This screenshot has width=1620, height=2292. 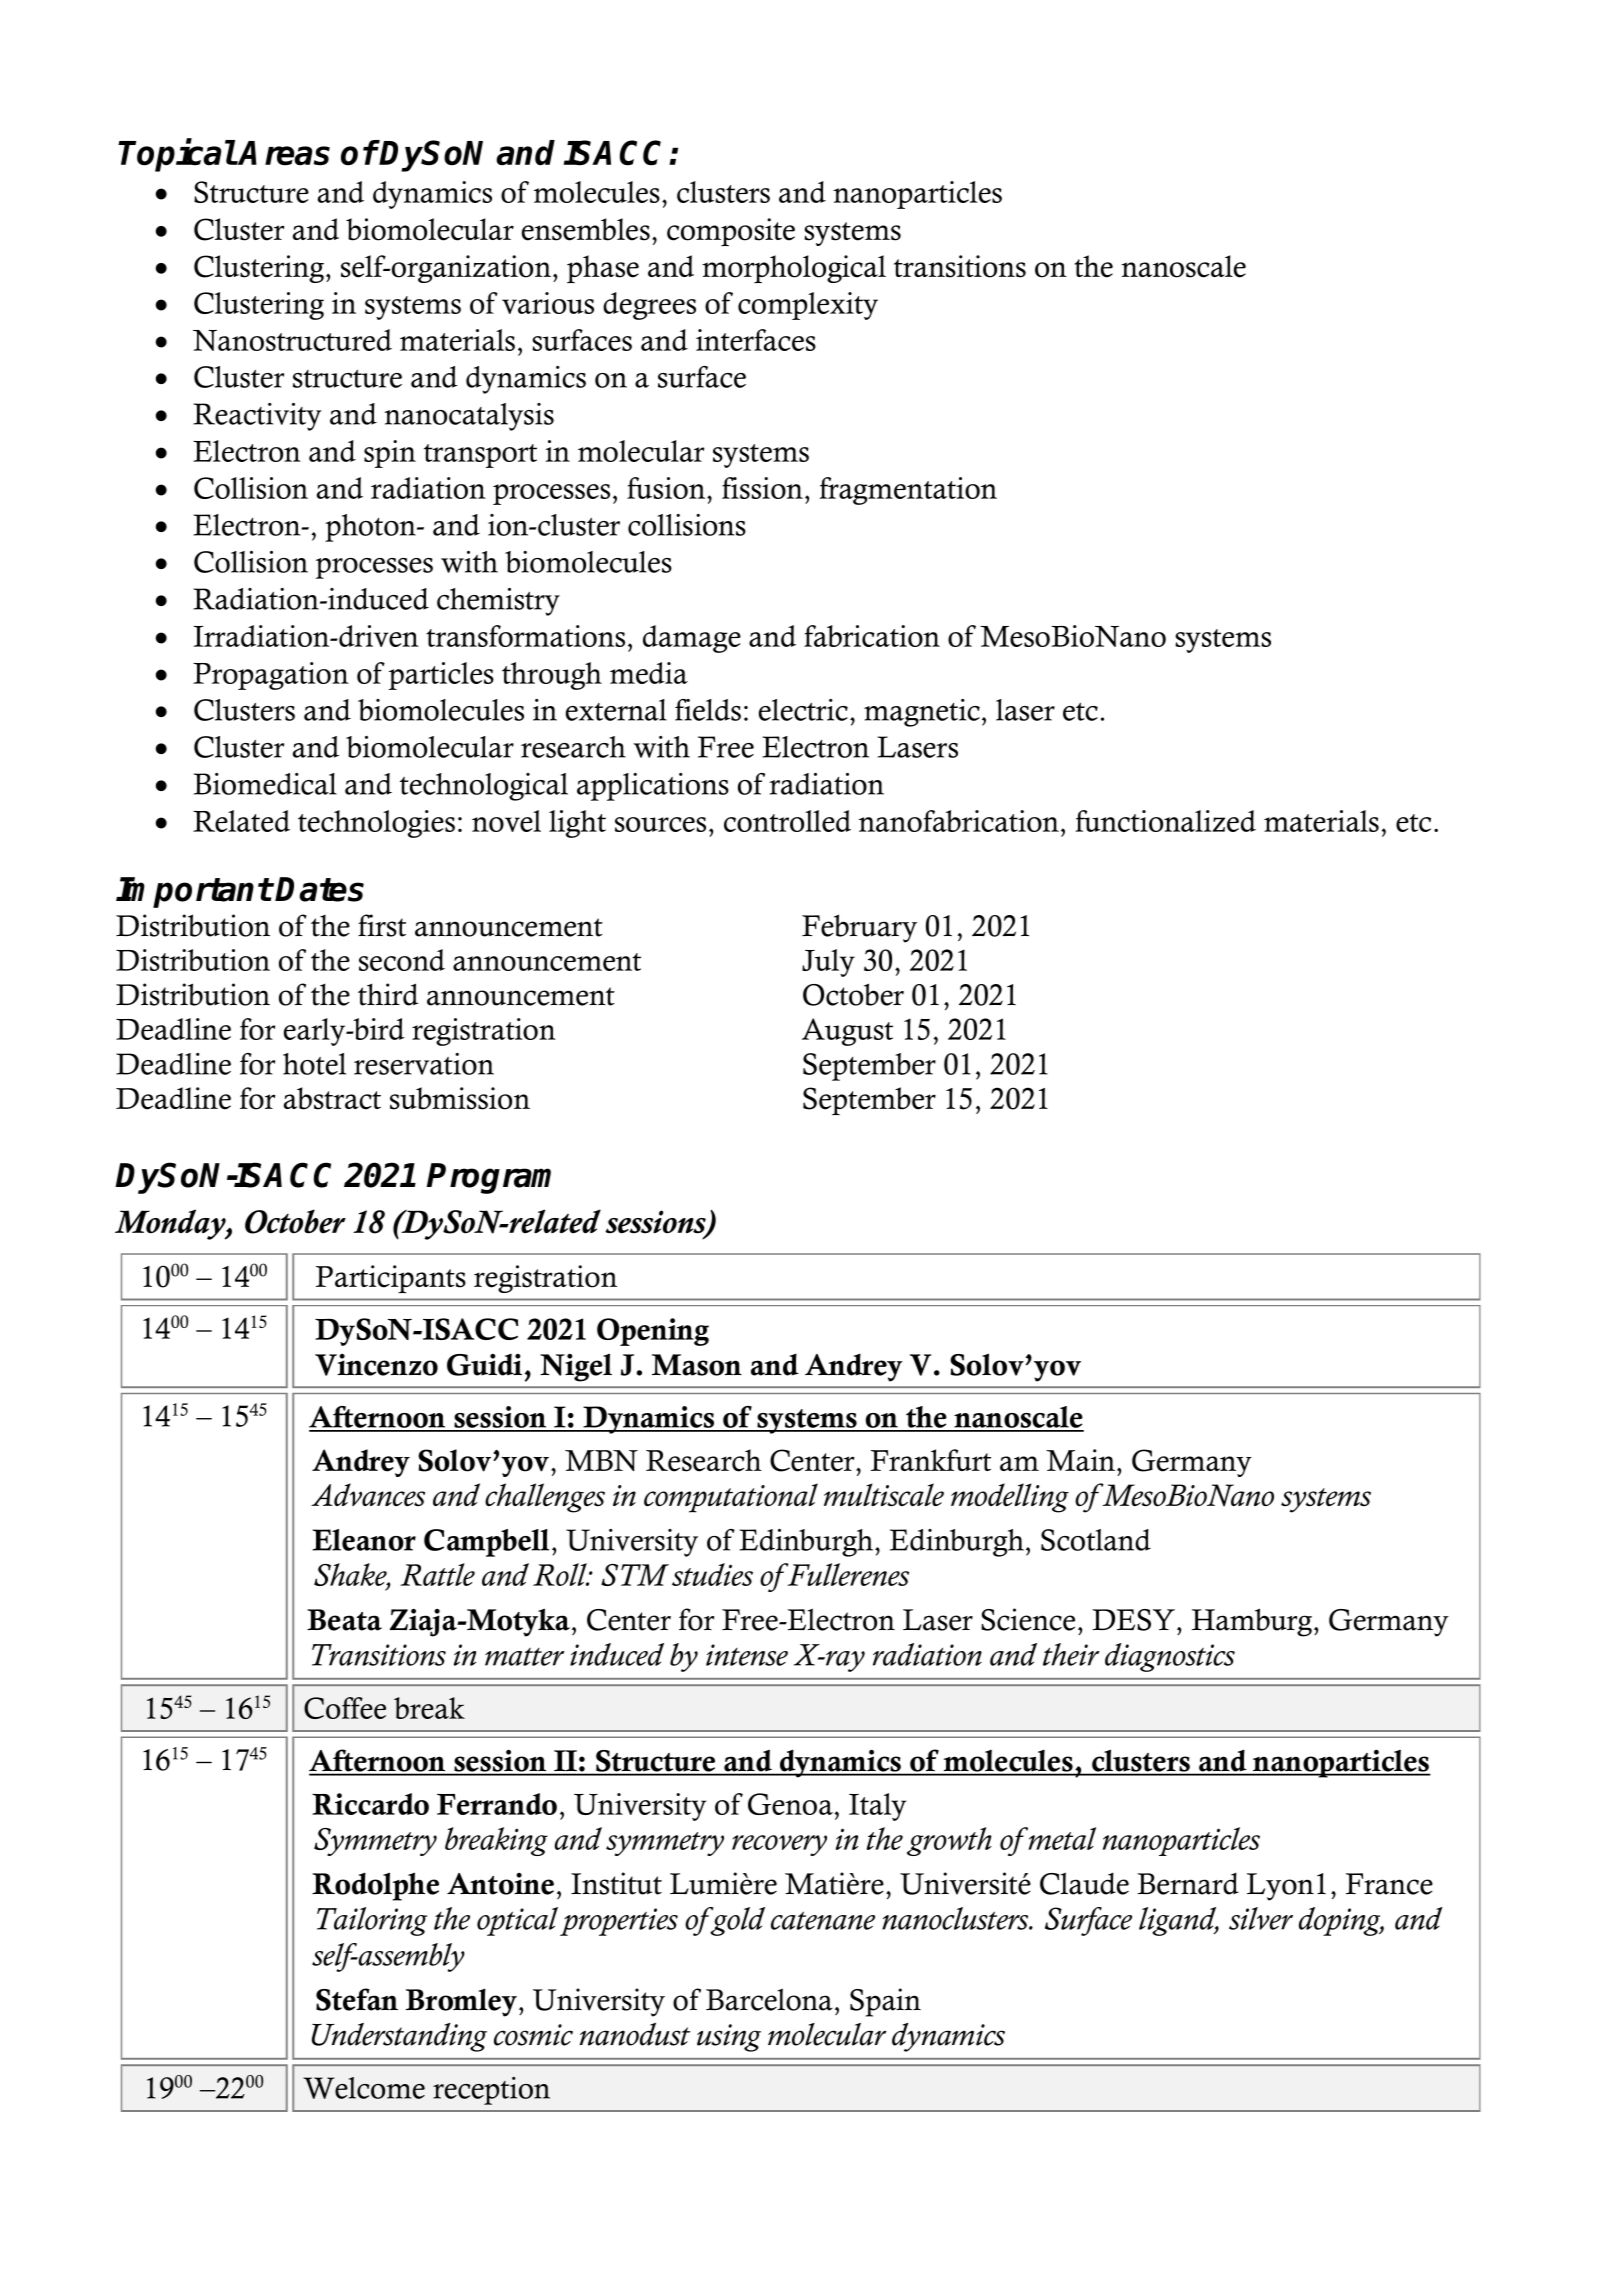 What do you see at coordinates (731, 232) in the screenshot?
I see `composite` at bounding box center [731, 232].
